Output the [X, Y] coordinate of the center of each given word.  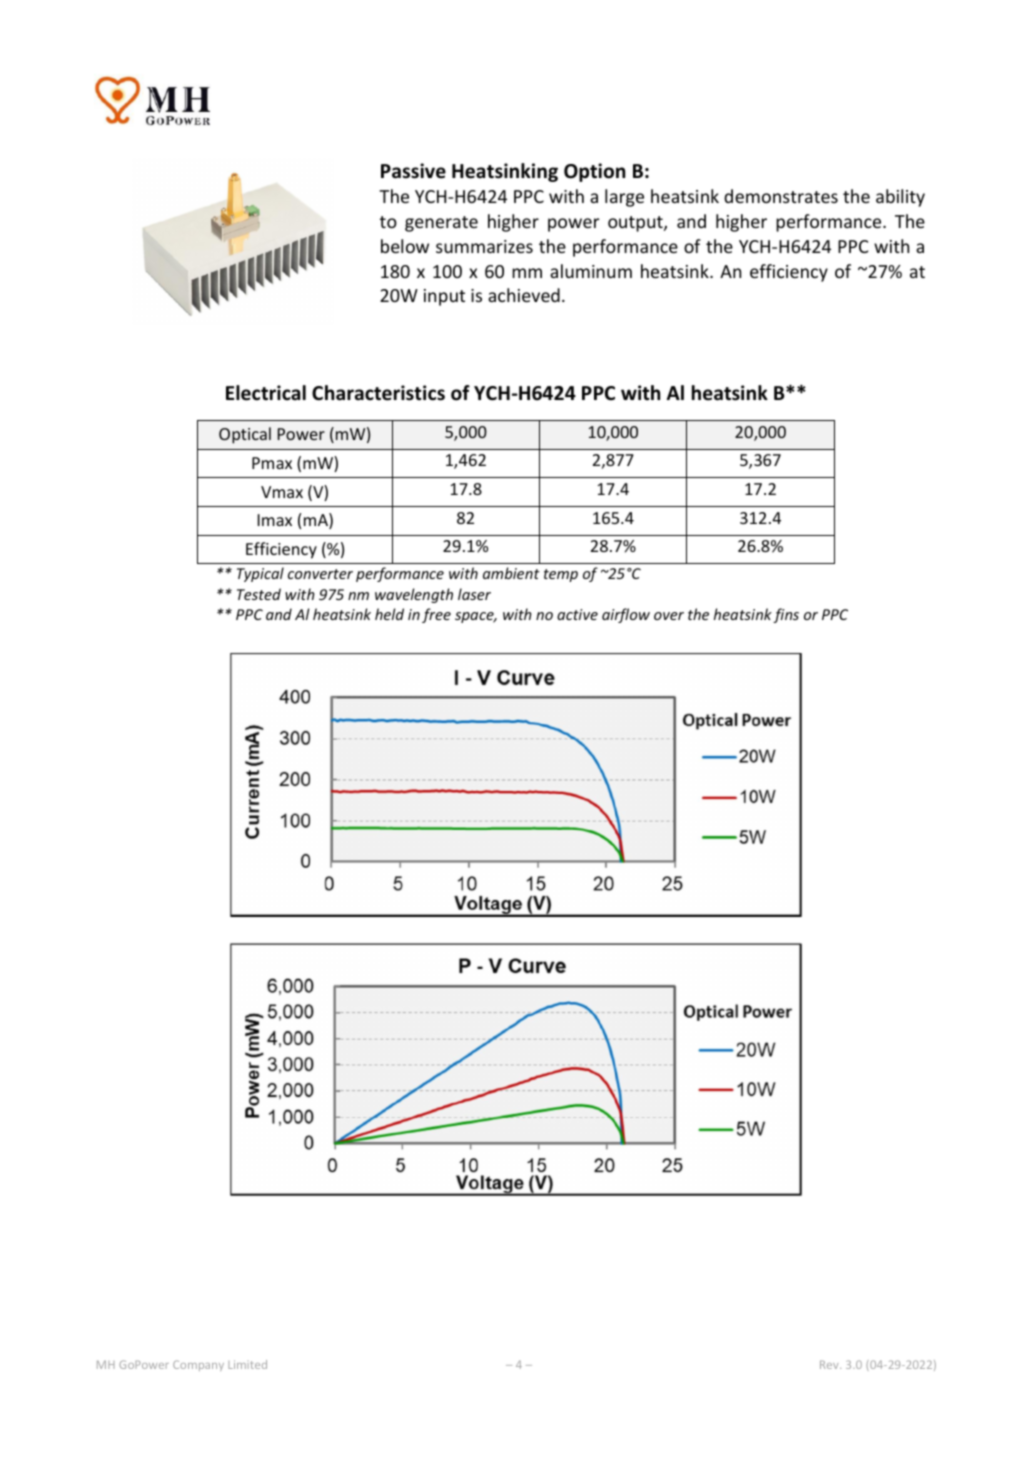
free [436, 615]
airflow [626, 615]
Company [198, 1365]
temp [561, 575]
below [405, 246]
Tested [259, 594]
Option [594, 172]
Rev [830, 1364]
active [577, 614]
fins [786, 615]
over [669, 616]
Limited [247, 1364]
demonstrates [781, 196]
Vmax [282, 492]
